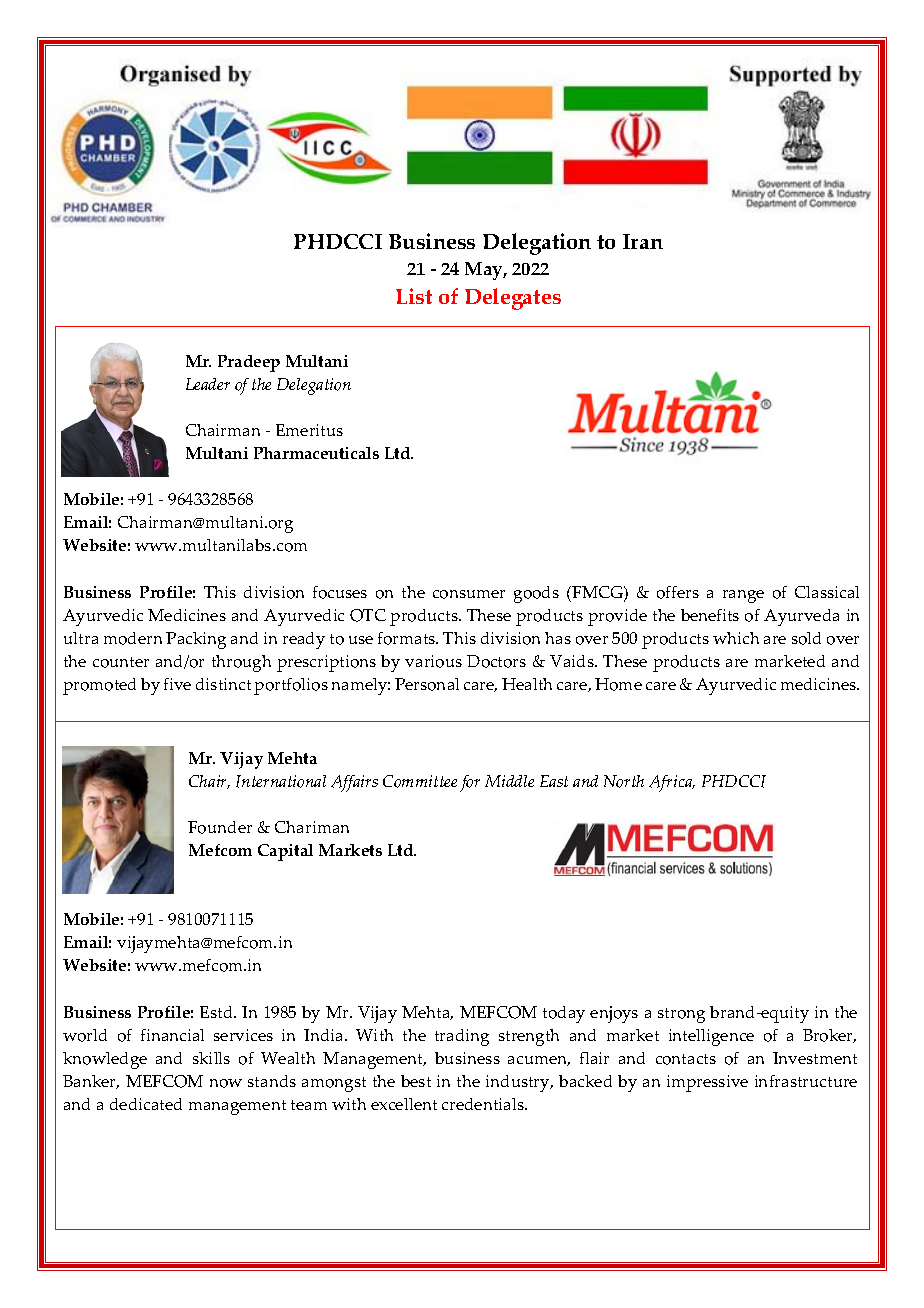 The image size is (924, 1308). I want to click on Committee, so click(420, 781).
